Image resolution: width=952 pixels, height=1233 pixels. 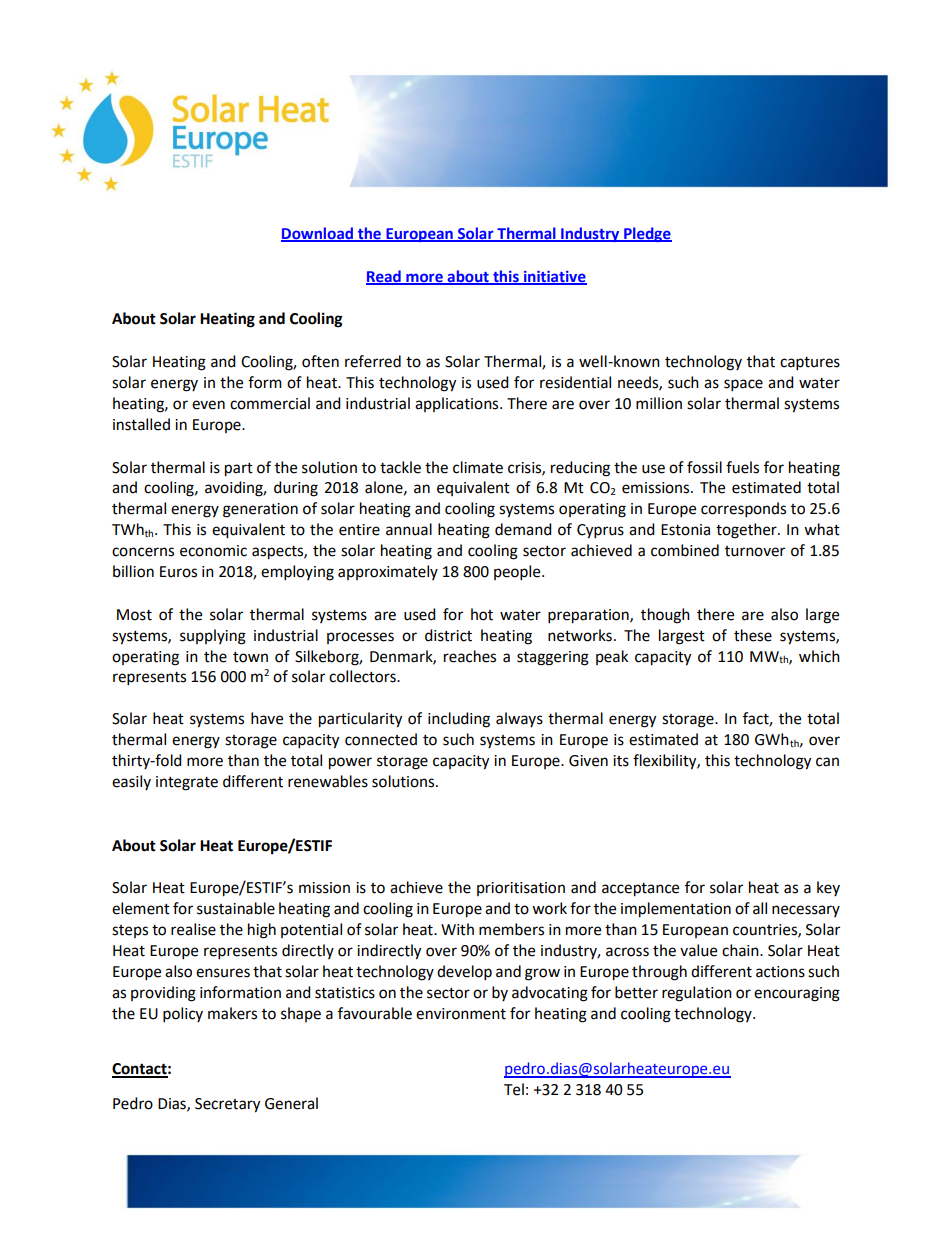 I want to click on Download, so click(x=318, y=234).
